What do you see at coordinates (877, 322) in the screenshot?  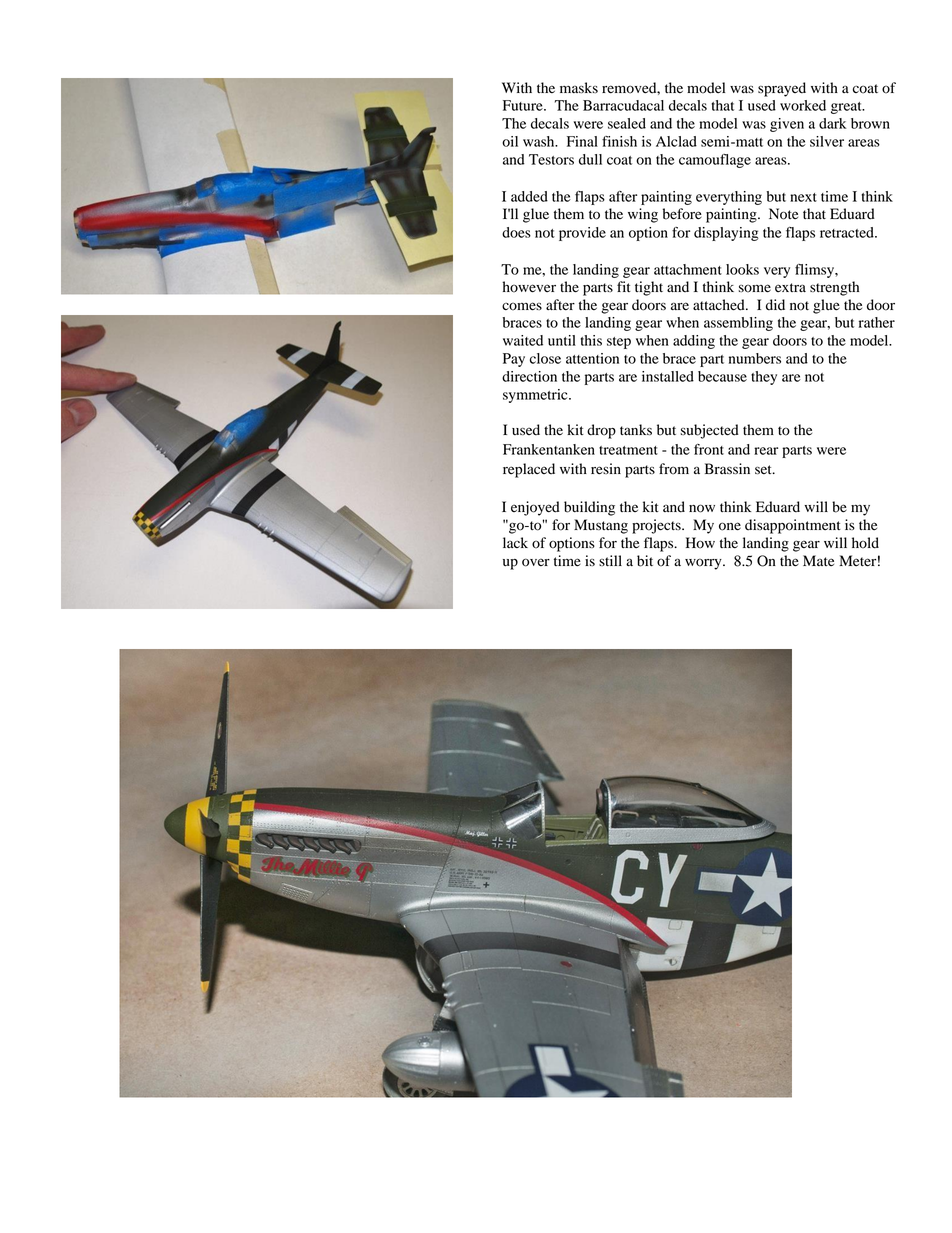 I see `rather` at bounding box center [877, 322].
